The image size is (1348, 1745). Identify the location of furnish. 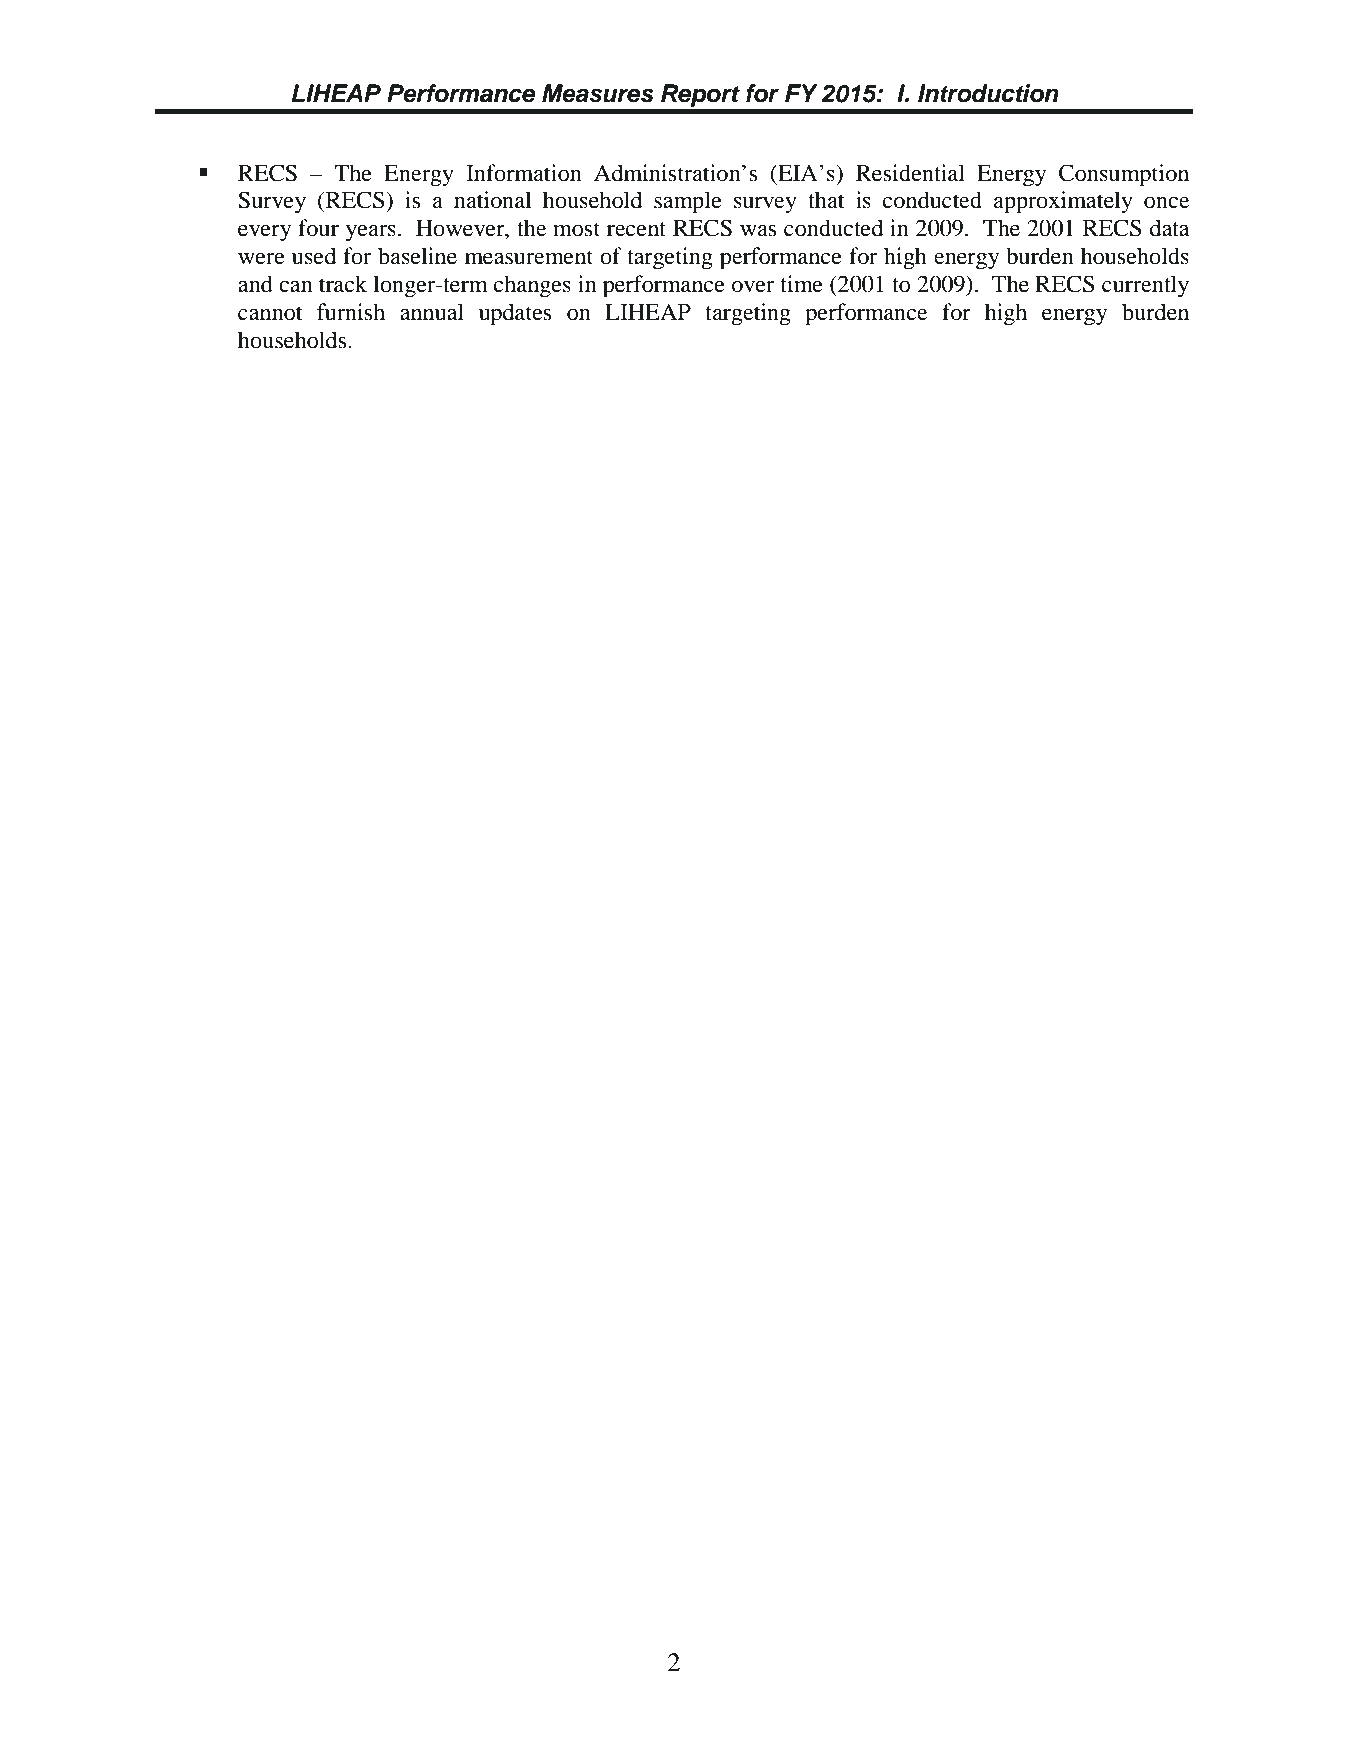
(351, 312).
